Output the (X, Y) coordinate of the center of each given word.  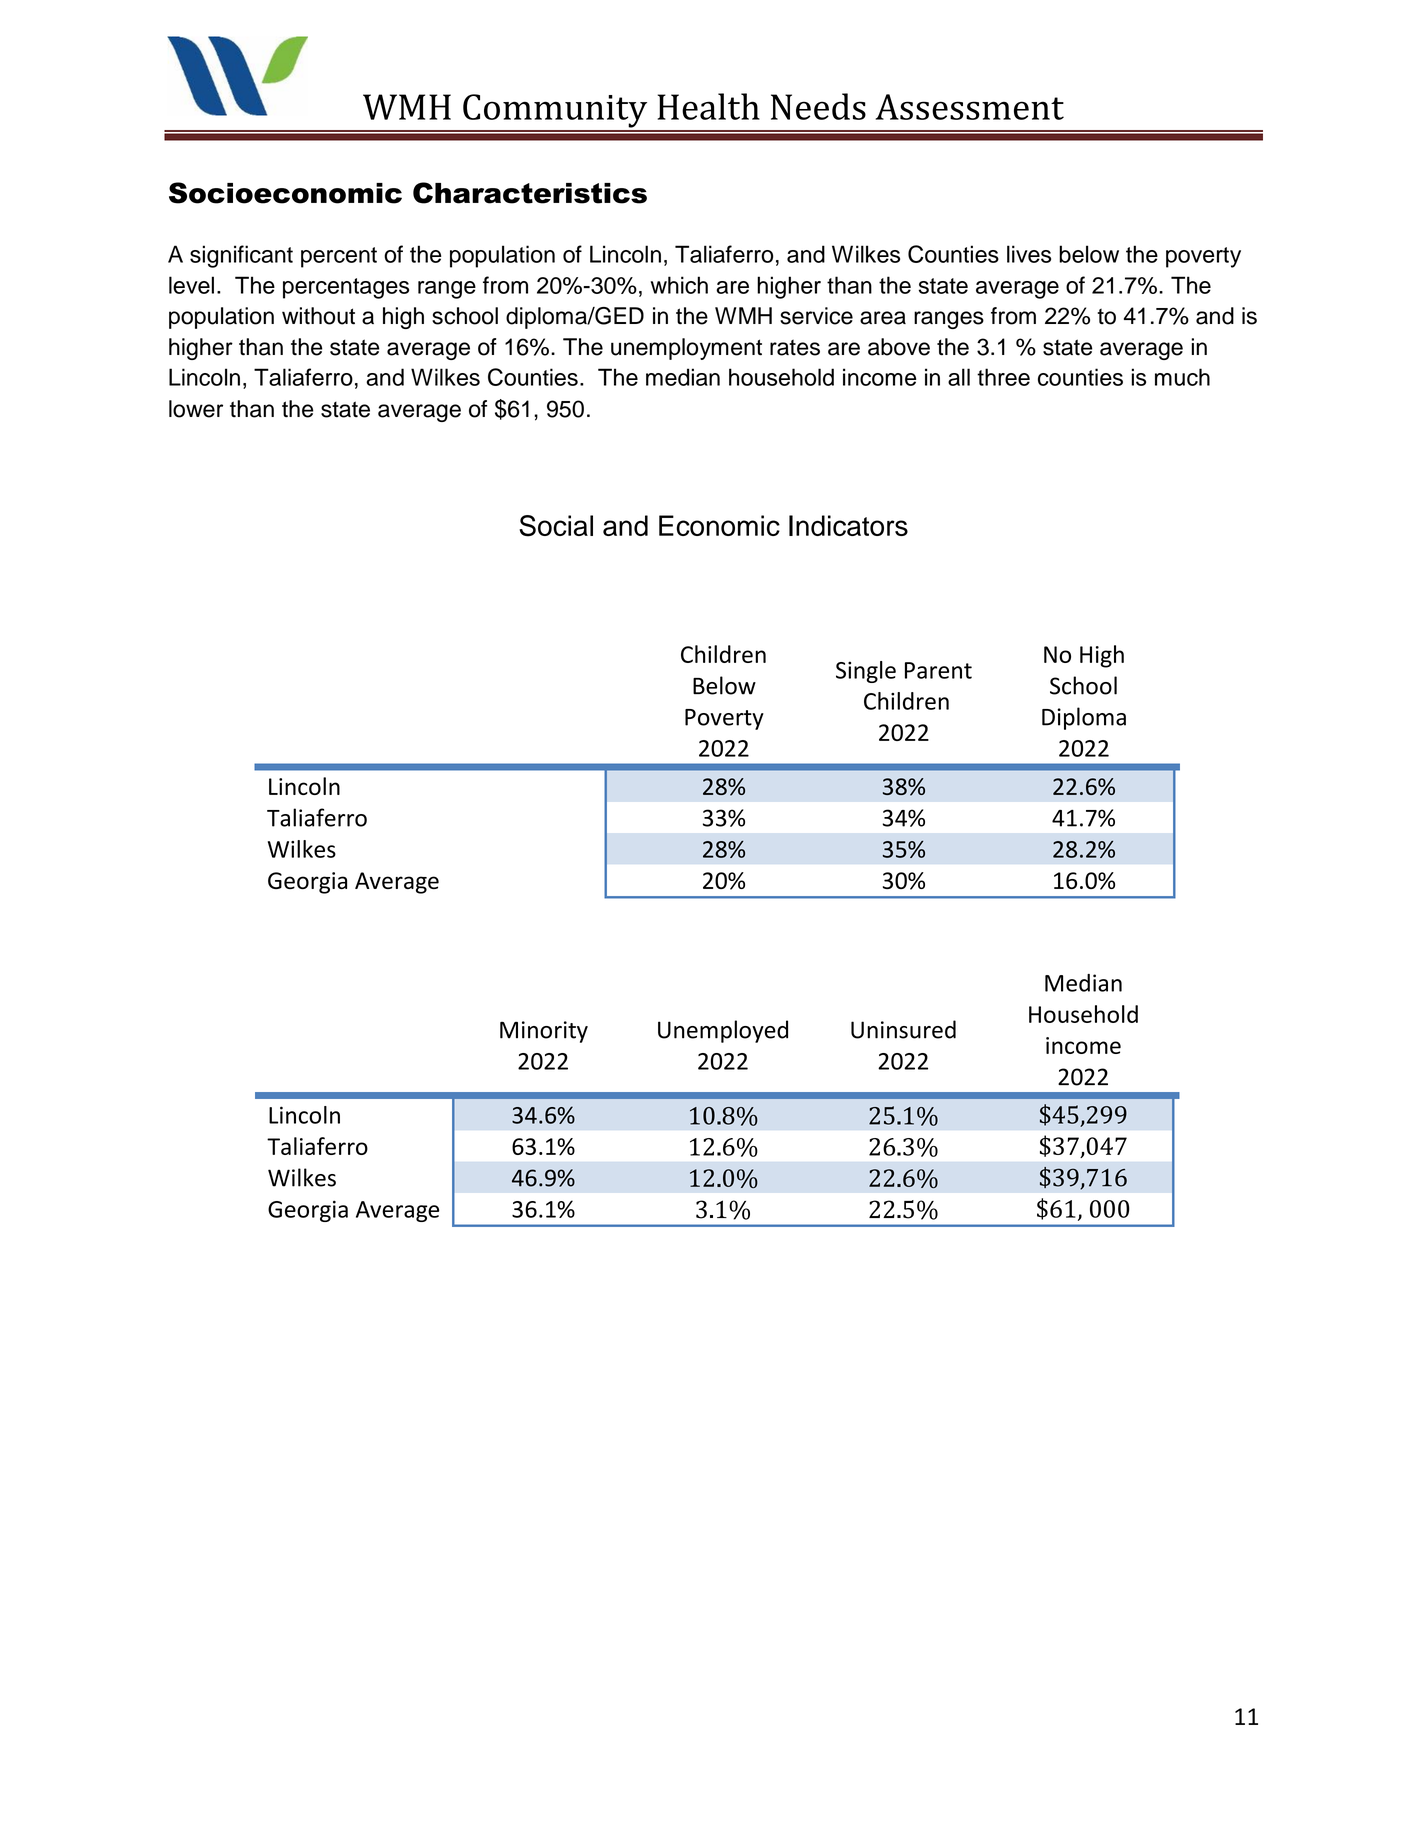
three (1003, 377)
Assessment (970, 107)
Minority (544, 1032)
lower (196, 409)
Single (866, 672)
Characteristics (530, 193)
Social (556, 526)
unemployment (686, 349)
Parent (938, 670)
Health (708, 106)
